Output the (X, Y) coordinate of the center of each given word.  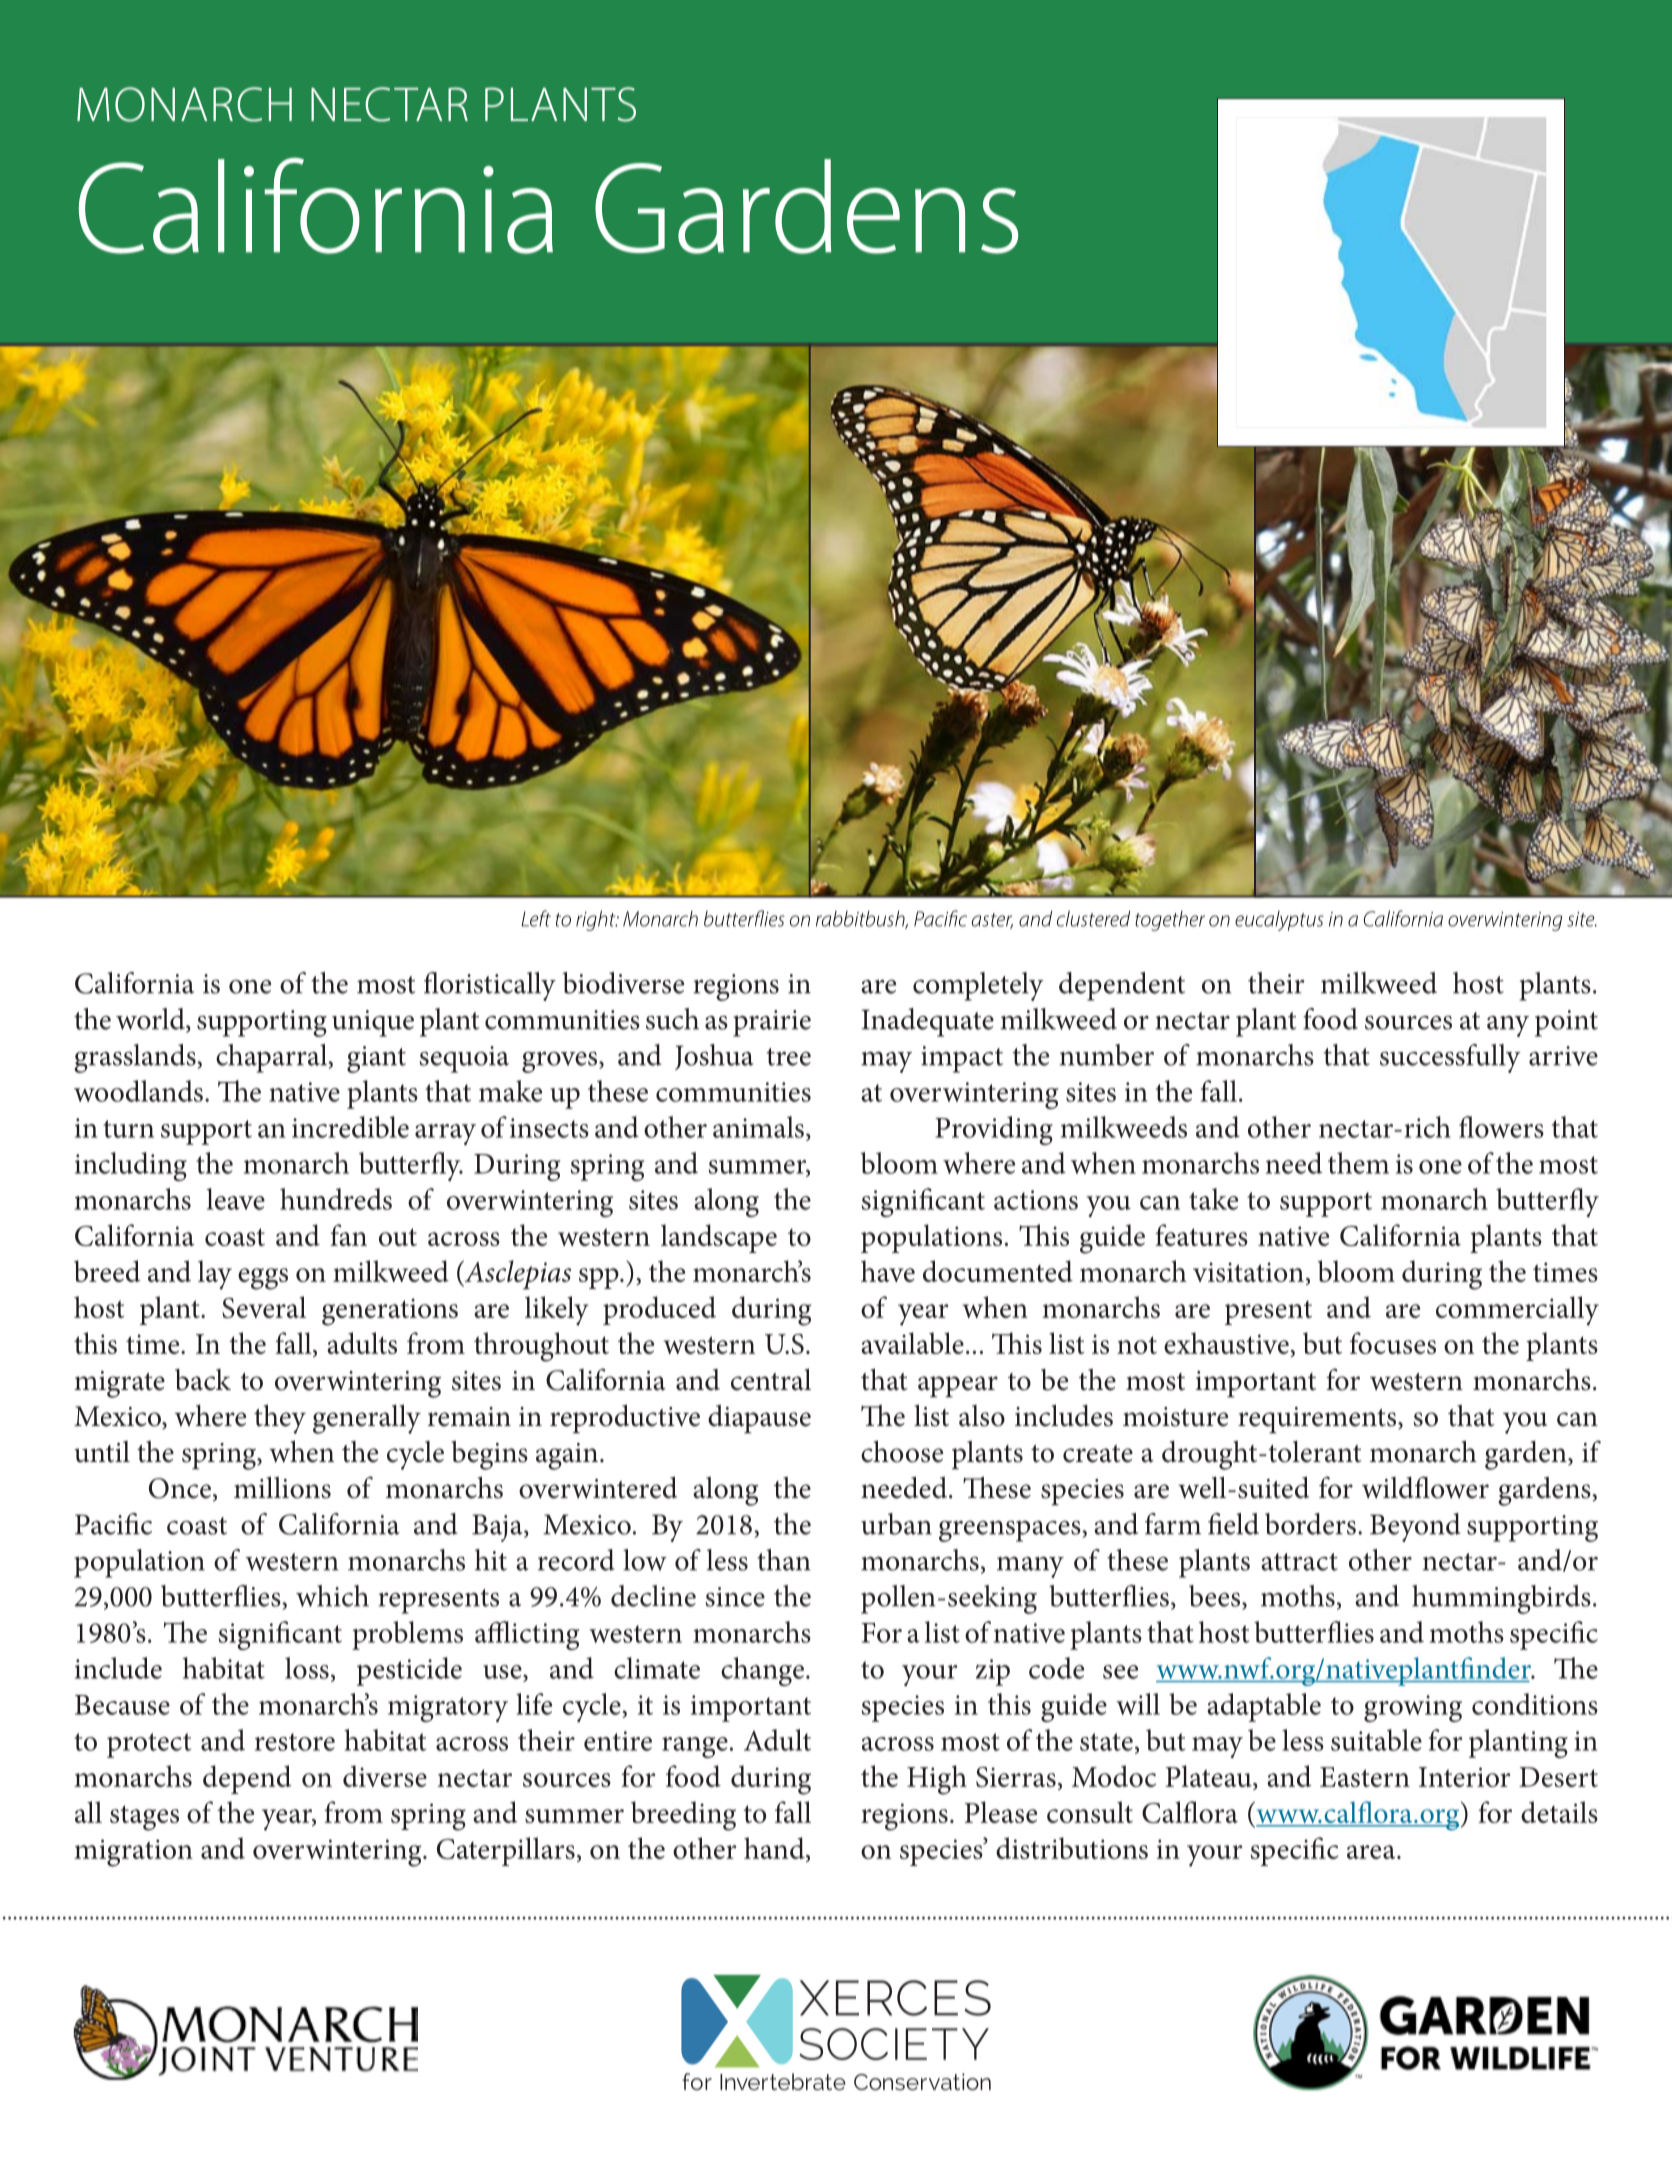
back (203, 1380)
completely (978, 986)
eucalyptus (1279, 921)
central (771, 1379)
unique (373, 1023)
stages (144, 1818)
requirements (1318, 1420)
